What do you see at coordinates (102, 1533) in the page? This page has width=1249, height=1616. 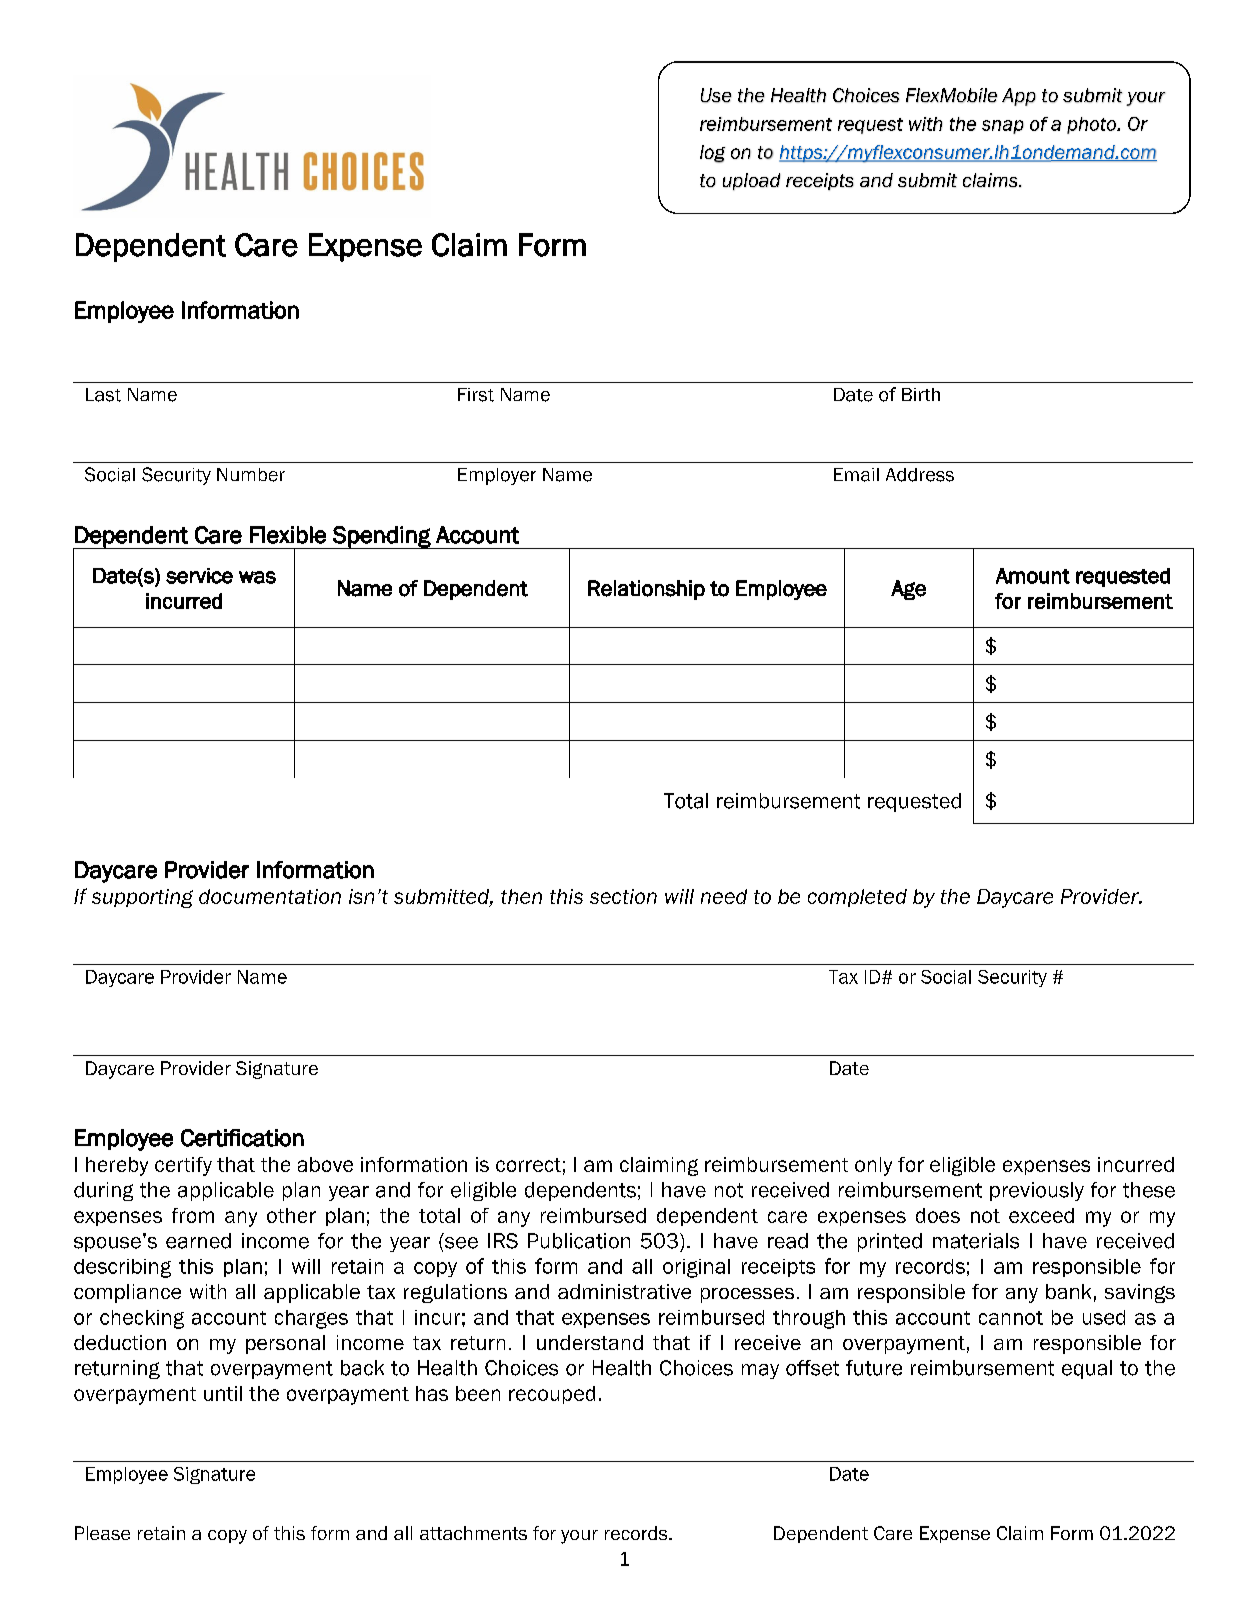 I see `Please` at bounding box center [102, 1533].
